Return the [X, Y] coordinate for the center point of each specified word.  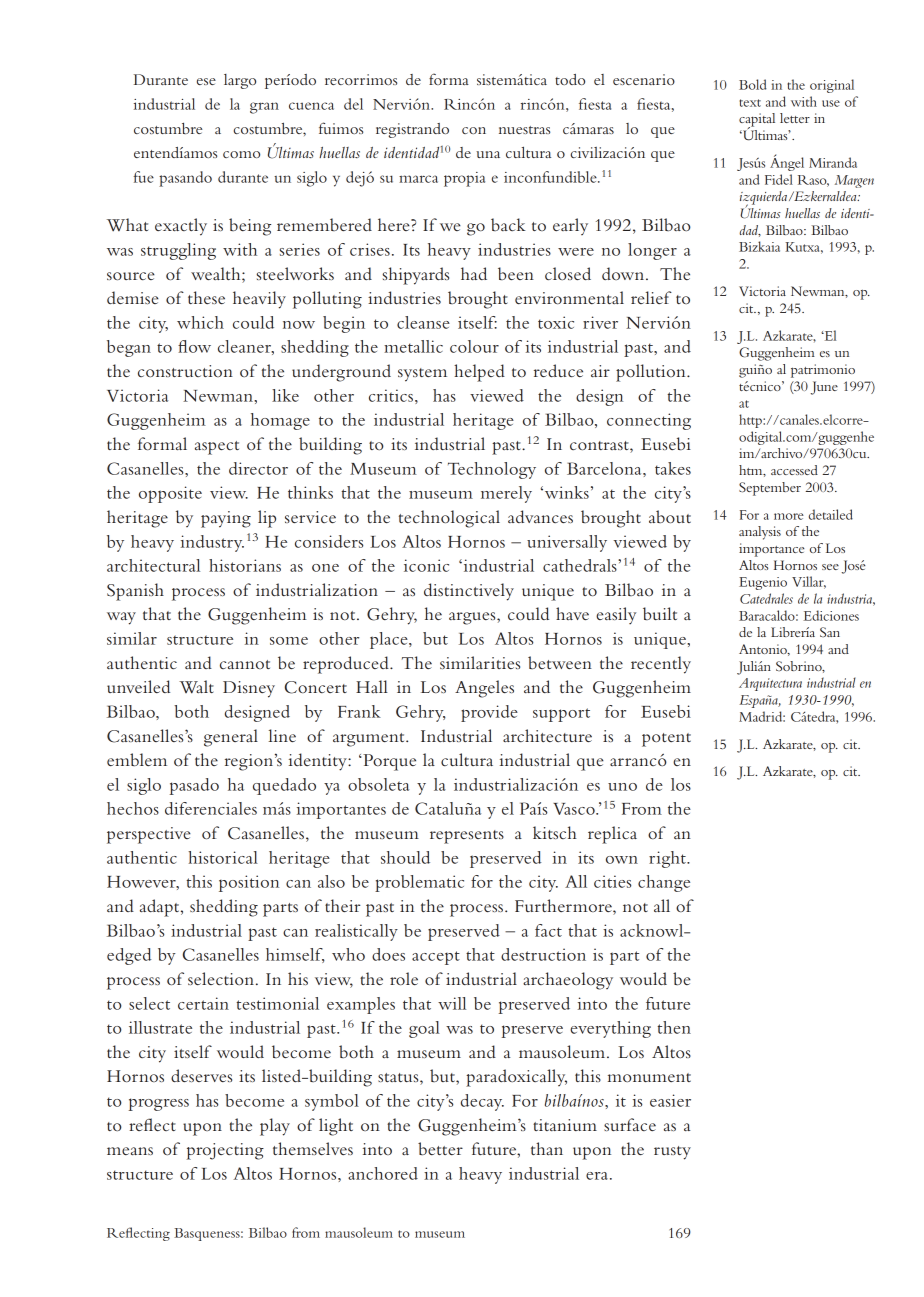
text [750, 103]
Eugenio [763, 583]
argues [473, 618]
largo [240, 81]
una [488, 154]
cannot [245, 664]
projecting [225, 1151]
